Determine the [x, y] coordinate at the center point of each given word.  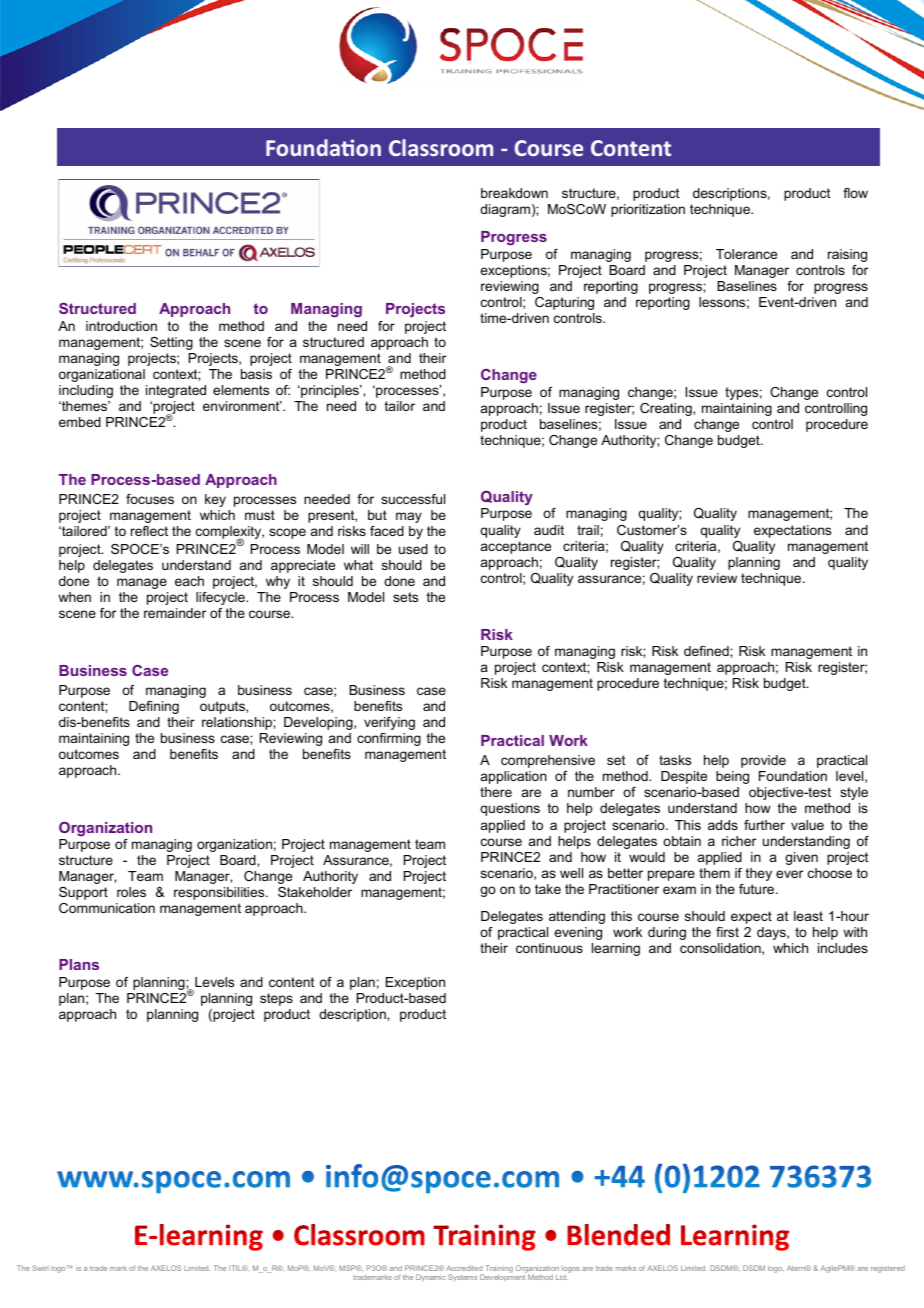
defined [707, 651]
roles [131, 892]
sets [405, 597]
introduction [121, 326]
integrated [176, 391]
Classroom [441, 147]
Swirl [40, 1268]
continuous [549, 948]
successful [413, 499]
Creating [667, 409]
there [496, 792]
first [727, 932]
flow [855, 193]
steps [276, 999]
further [764, 825]
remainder [175, 613]
